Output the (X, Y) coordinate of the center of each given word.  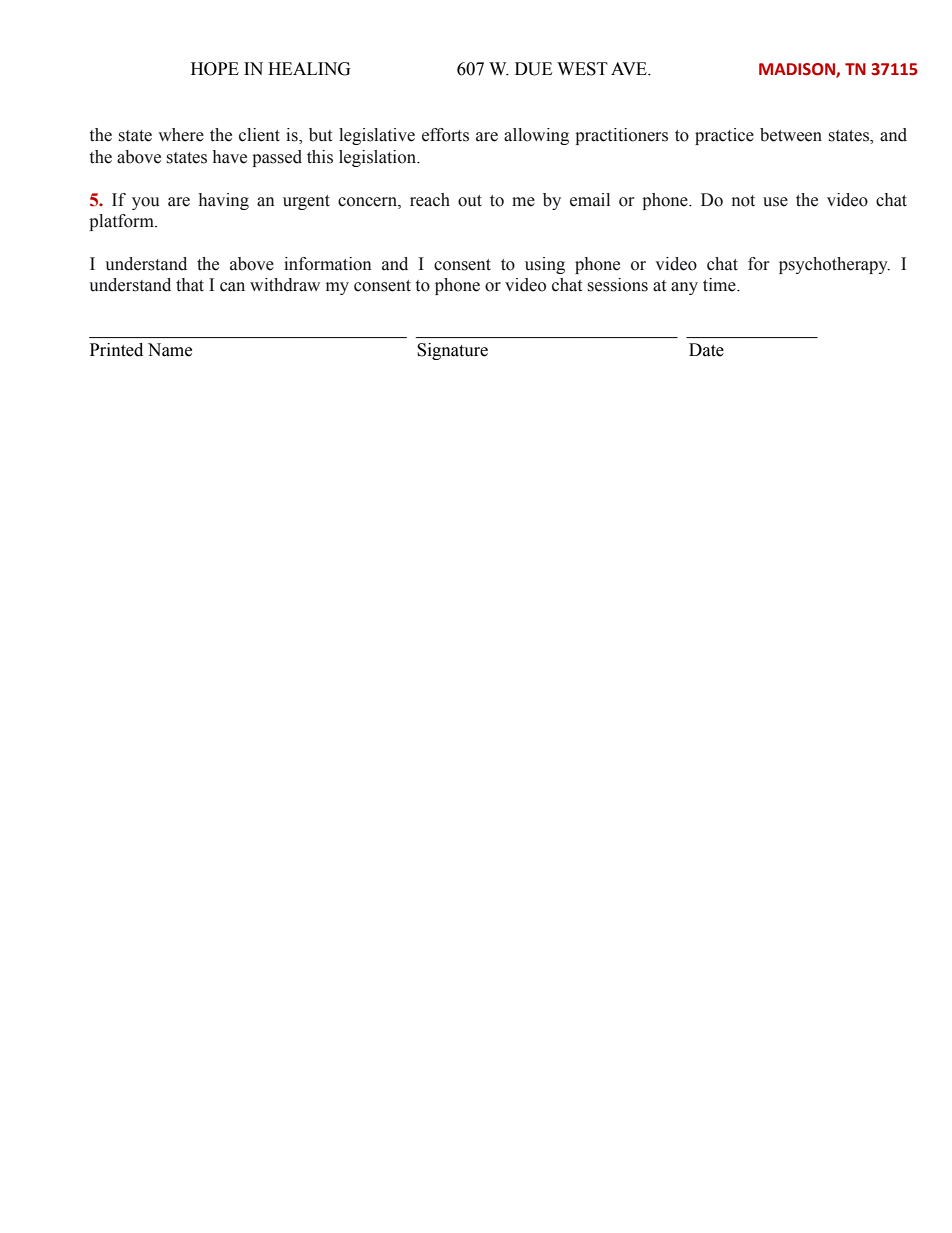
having (224, 201)
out (470, 201)
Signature (452, 351)
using (545, 265)
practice (724, 136)
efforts (445, 135)
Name (170, 350)
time (720, 285)
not (743, 201)
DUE (533, 69)
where (181, 135)
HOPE (215, 69)
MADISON (798, 70)
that (190, 285)
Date (706, 350)
